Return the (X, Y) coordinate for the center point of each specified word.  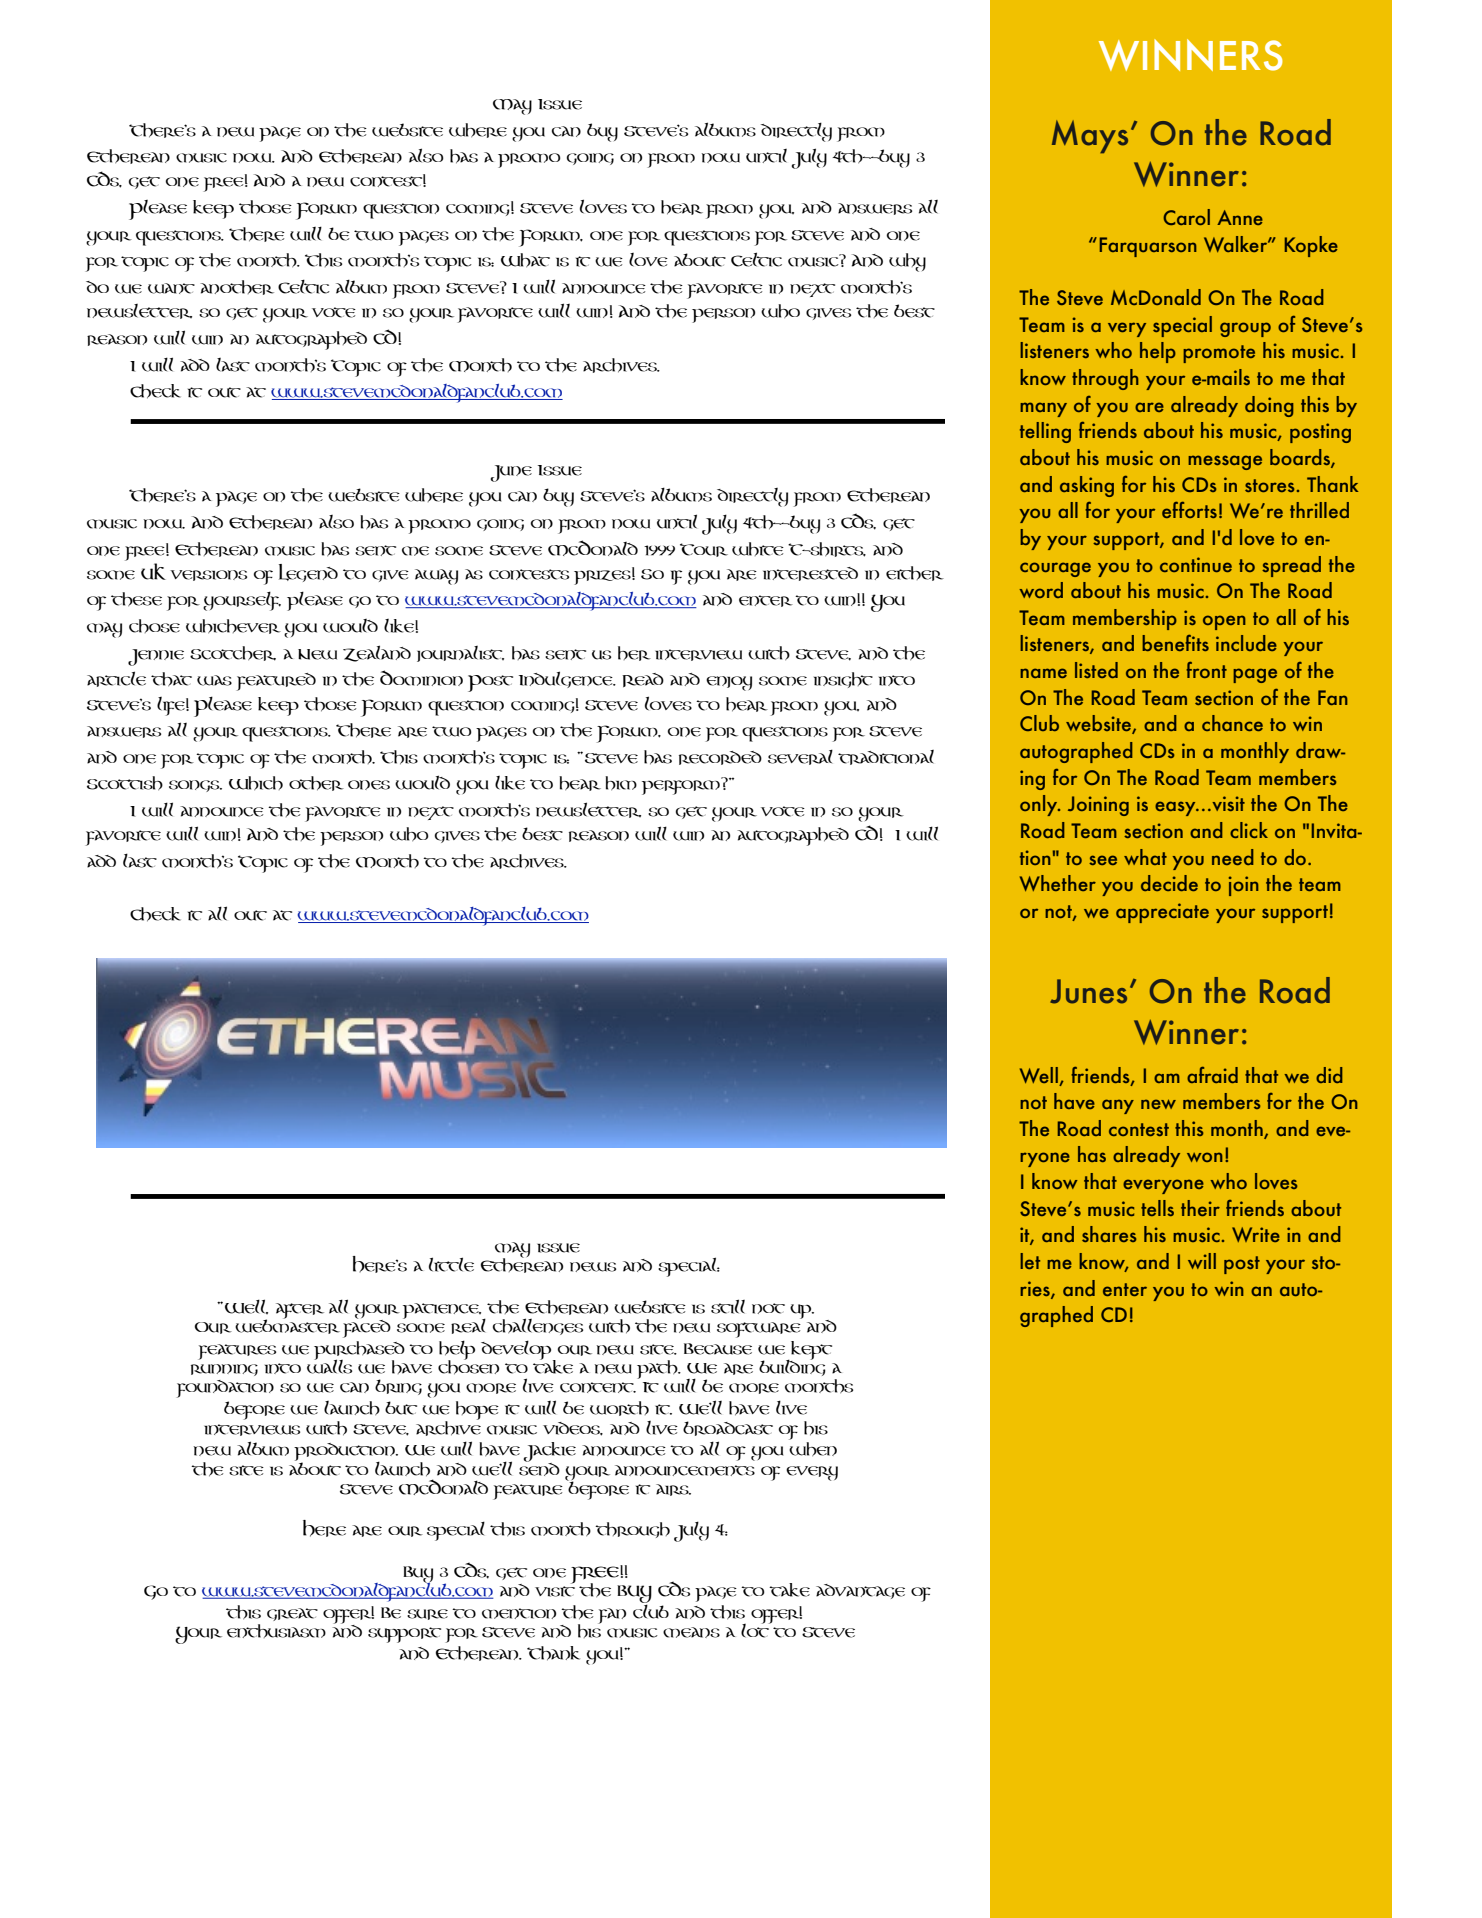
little (451, 1264)
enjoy (729, 683)
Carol (1186, 217)
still (728, 1306)
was (214, 680)
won (1205, 1157)
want (171, 288)
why (907, 262)
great (292, 1614)
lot (756, 1629)
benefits (1175, 643)
